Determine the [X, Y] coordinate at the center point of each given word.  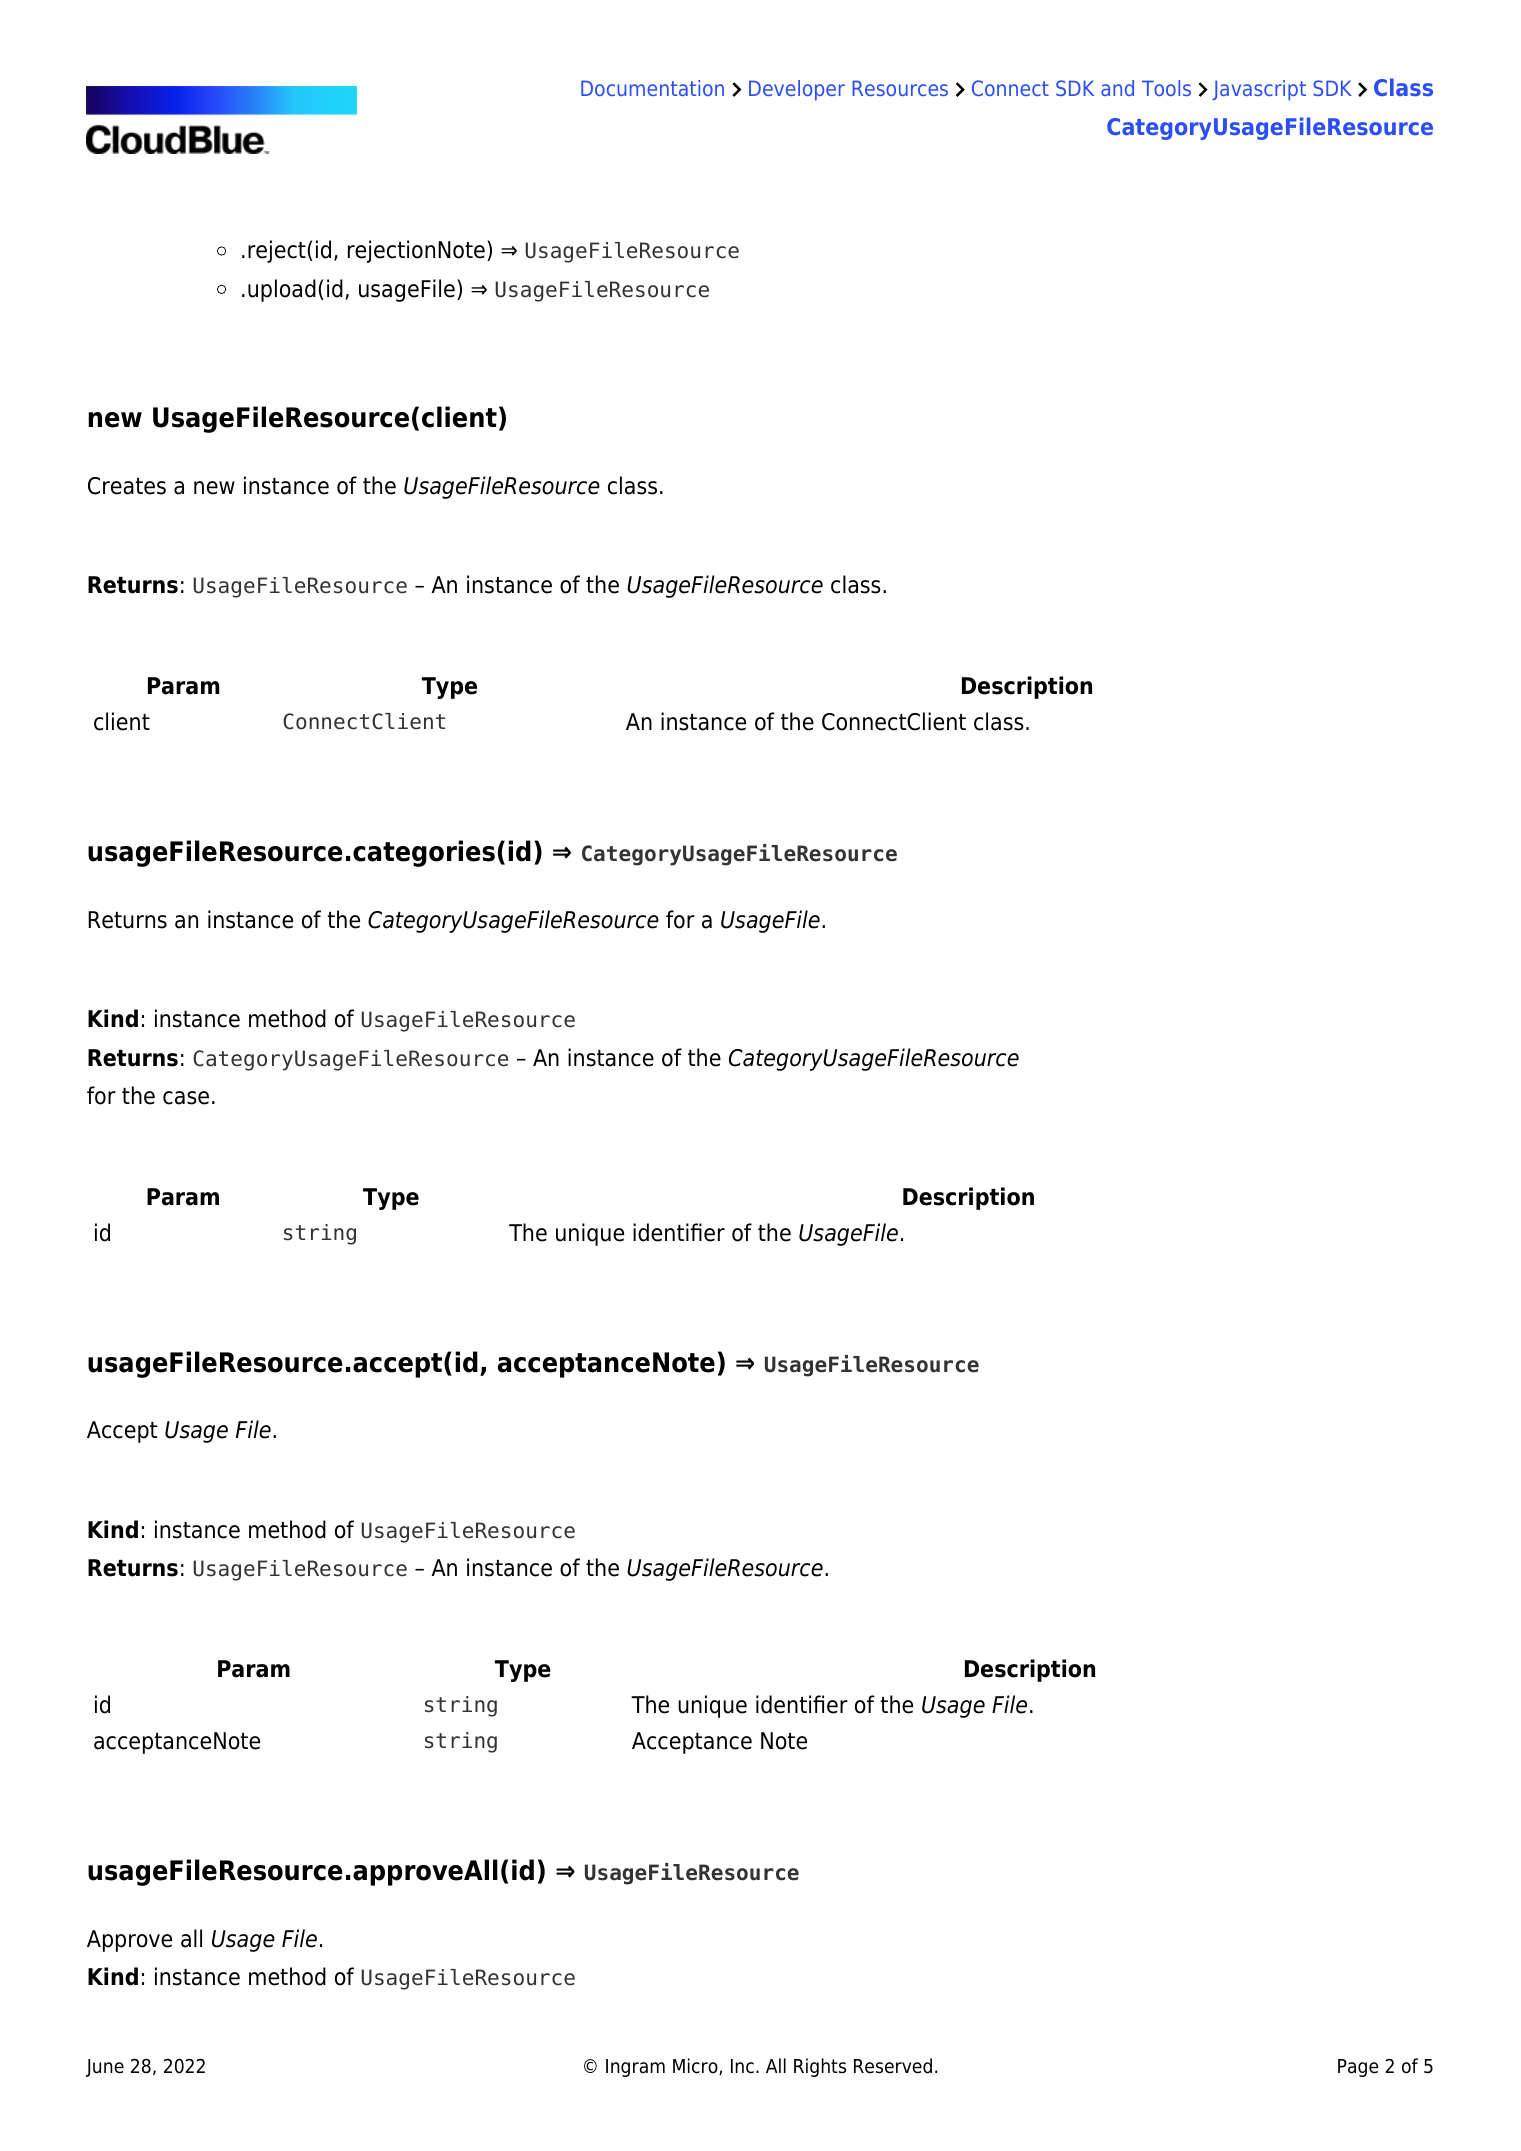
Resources [900, 88]
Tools [1166, 88]
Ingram [635, 2068]
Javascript [1259, 90]
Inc [742, 2066]
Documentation [652, 88]
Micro [696, 2066]
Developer [797, 90]
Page [1358, 2068]
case [186, 1098]
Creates [127, 486]
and [1117, 88]
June [105, 2068]
